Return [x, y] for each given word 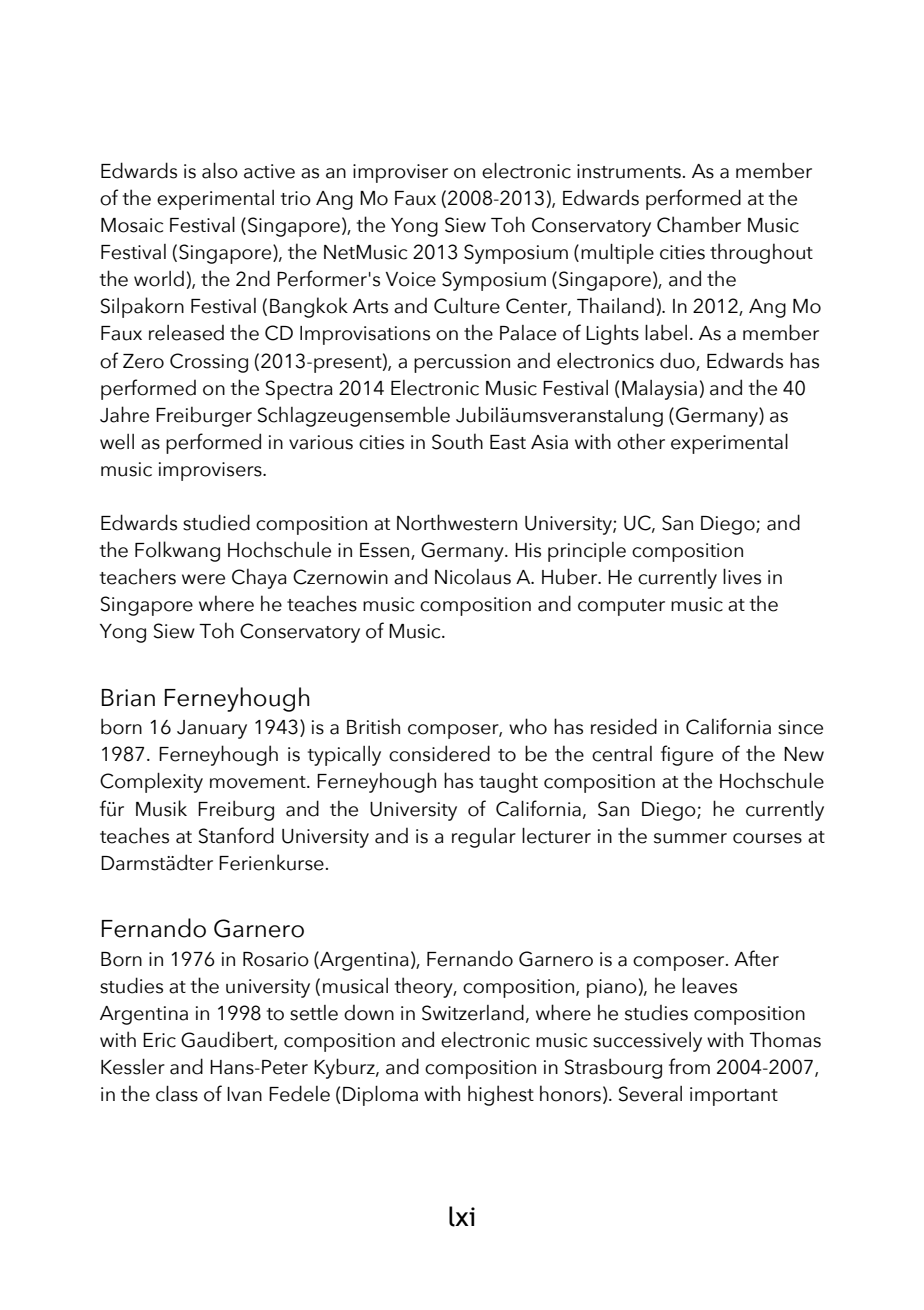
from [689, 1066]
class [177, 1094]
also [220, 171]
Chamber [699, 224]
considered [439, 753]
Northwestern [457, 522]
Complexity [151, 783]
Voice [411, 279]
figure [687, 755]
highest [501, 1095]
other [641, 441]
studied [216, 522]
